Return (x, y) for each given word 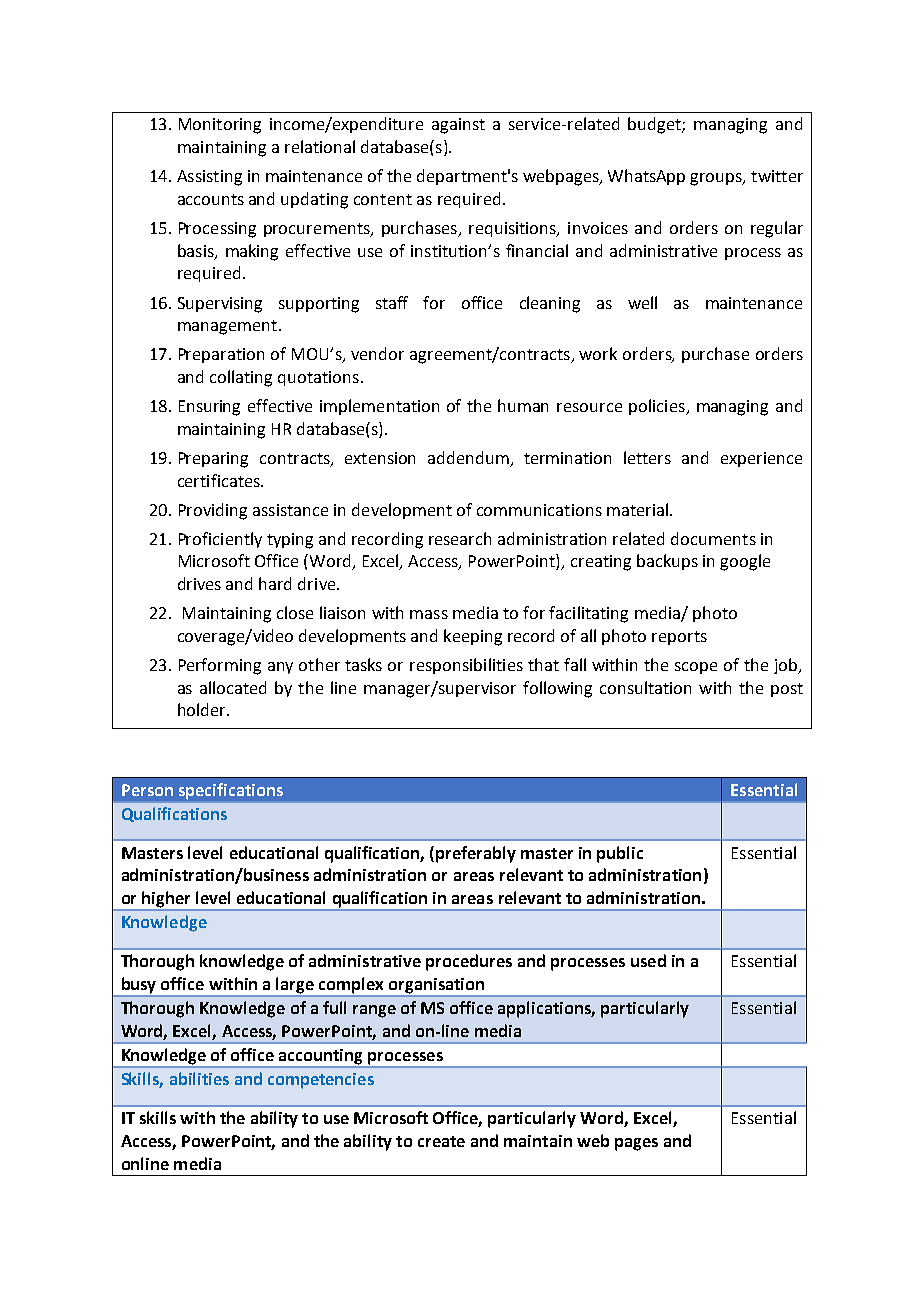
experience (761, 459)
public (620, 854)
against (458, 126)
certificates (220, 480)
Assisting (209, 178)
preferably (476, 854)
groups (717, 179)
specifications (231, 791)
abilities (199, 1078)
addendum (468, 457)
